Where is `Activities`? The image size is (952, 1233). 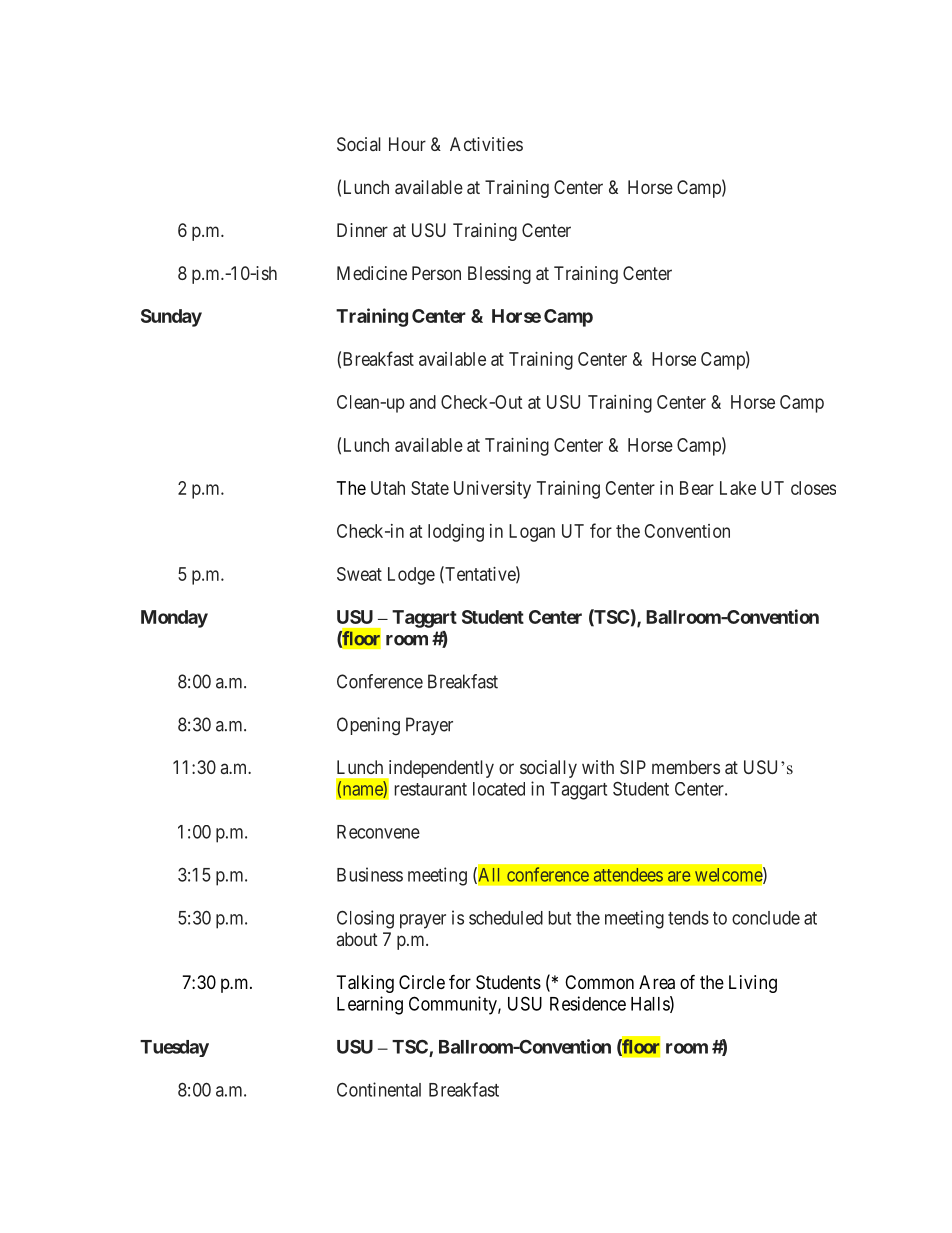
Activities is located at coordinates (486, 144).
